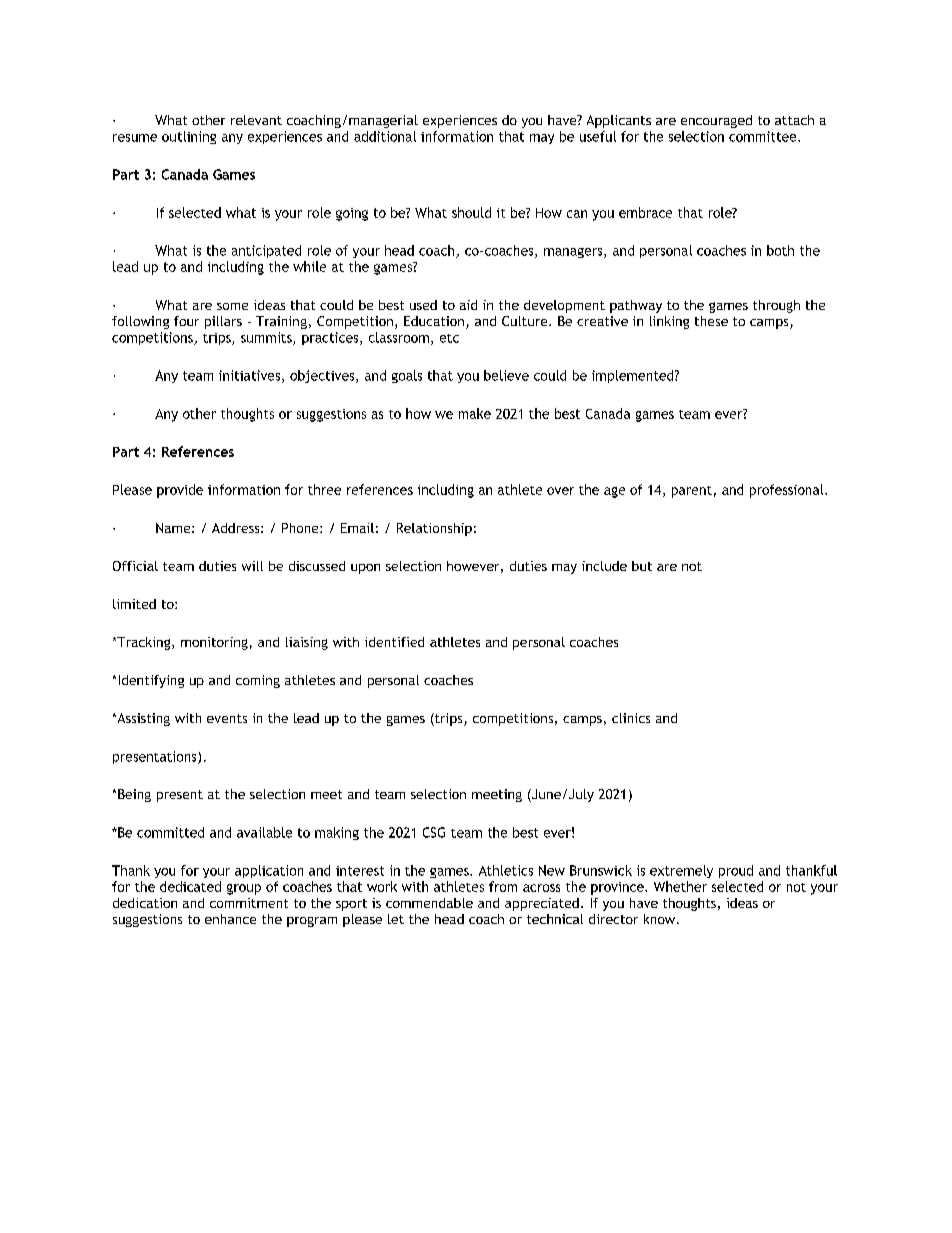 The width and height of the page is (952, 1233). Describe the element at coordinates (385, 136) in the page. I see `additional` at that location.
